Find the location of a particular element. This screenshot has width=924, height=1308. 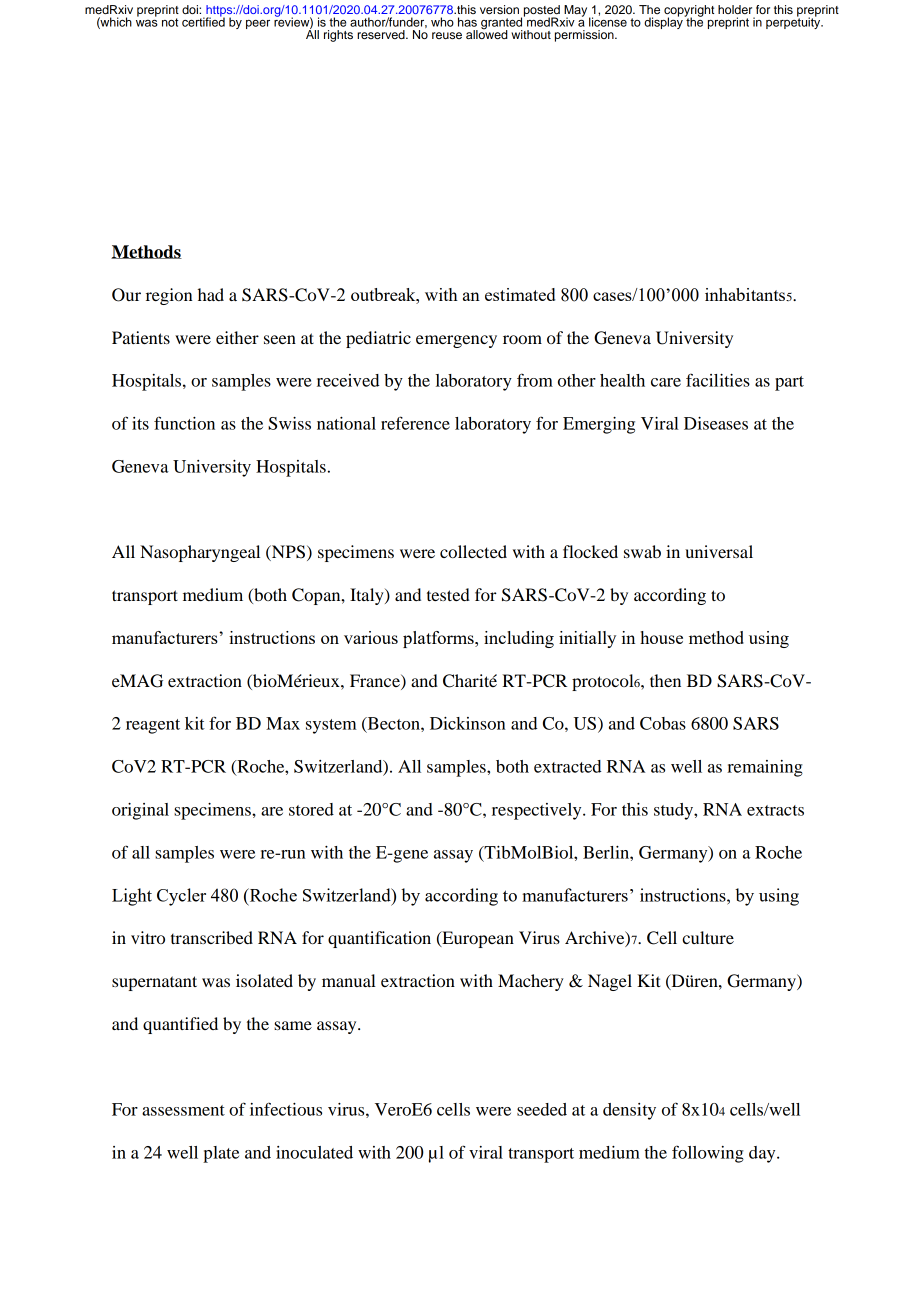

original is located at coordinates (140, 811).
